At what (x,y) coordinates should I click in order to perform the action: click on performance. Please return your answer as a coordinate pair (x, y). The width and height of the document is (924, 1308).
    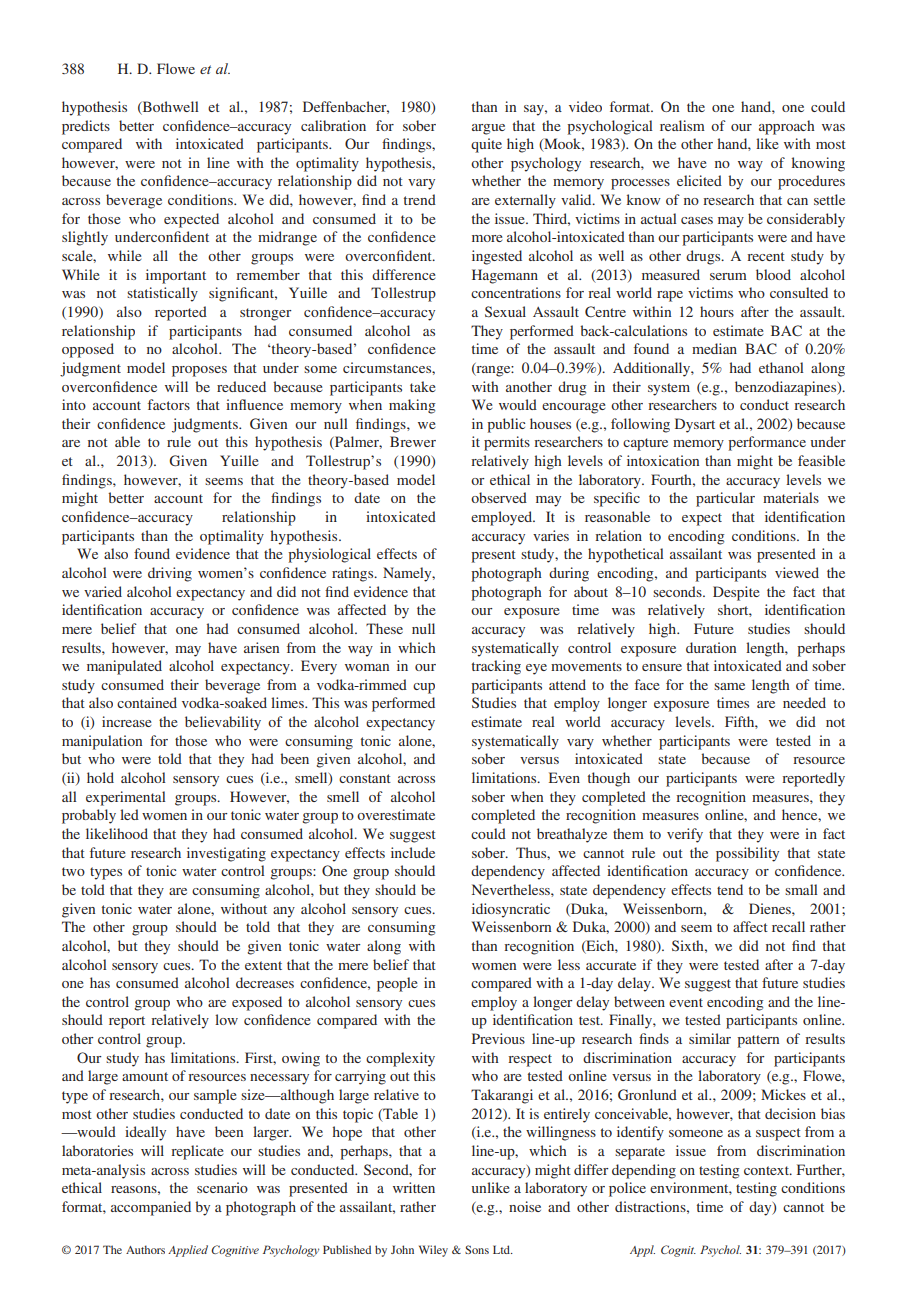
    Looking at the image, I should click on (767, 443).
